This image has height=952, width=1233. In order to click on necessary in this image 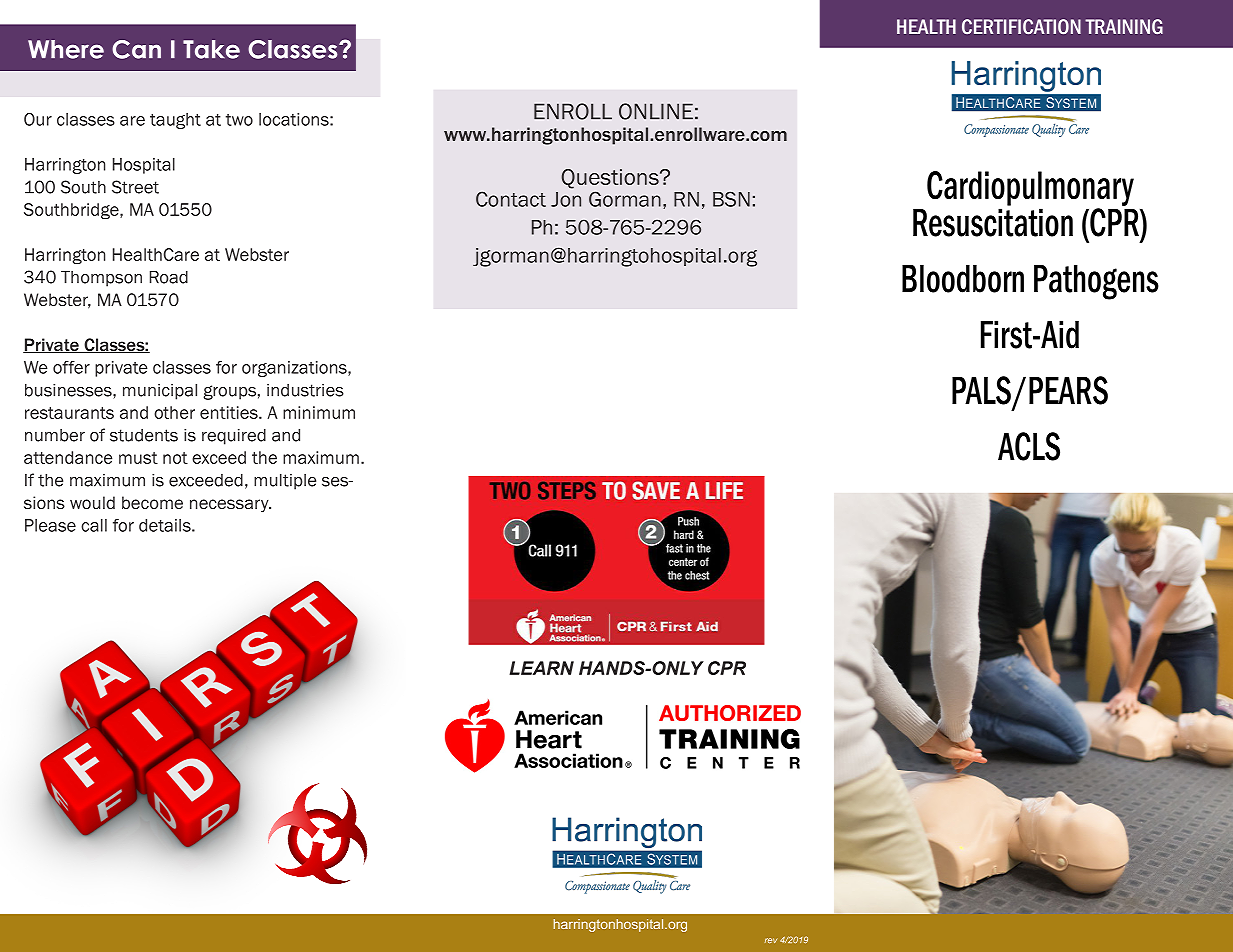, I will do `click(230, 506)`.
